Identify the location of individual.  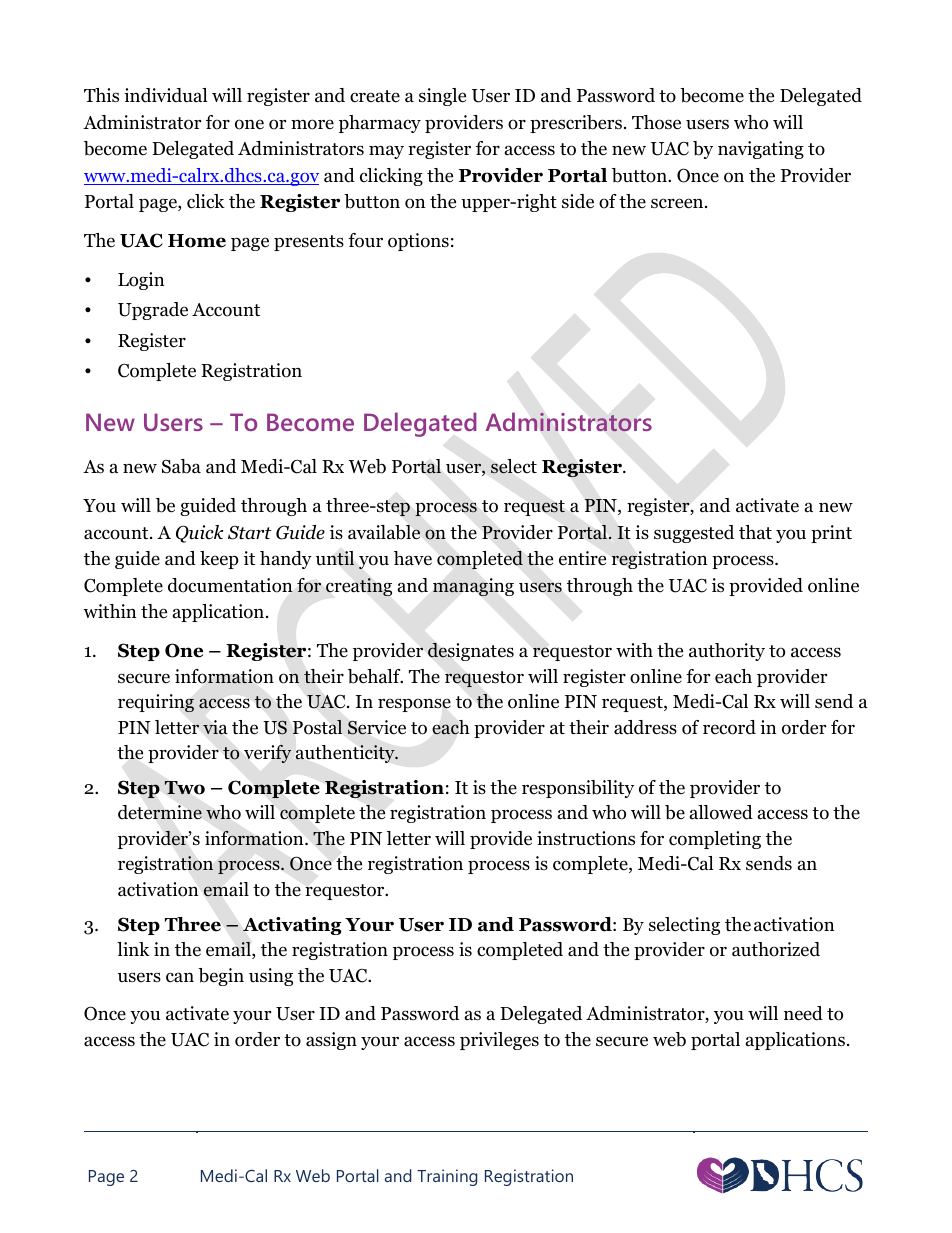
(166, 95).
